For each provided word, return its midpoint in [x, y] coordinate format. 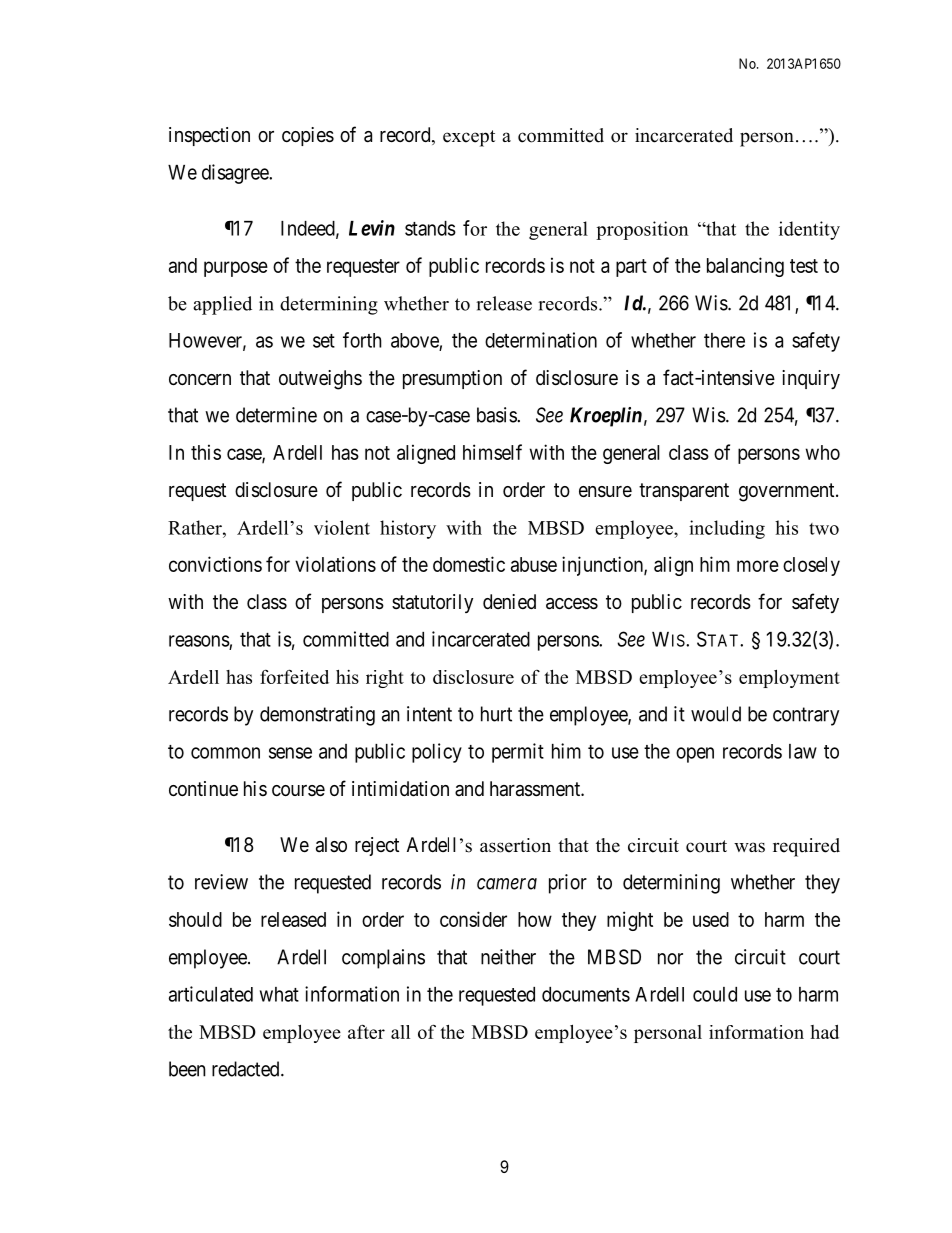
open [695, 755]
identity [809, 230]
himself [492, 452]
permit [518, 753]
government [788, 492]
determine [276, 415]
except [469, 138]
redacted [247, 1069]
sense [290, 753]
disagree [236, 174]
